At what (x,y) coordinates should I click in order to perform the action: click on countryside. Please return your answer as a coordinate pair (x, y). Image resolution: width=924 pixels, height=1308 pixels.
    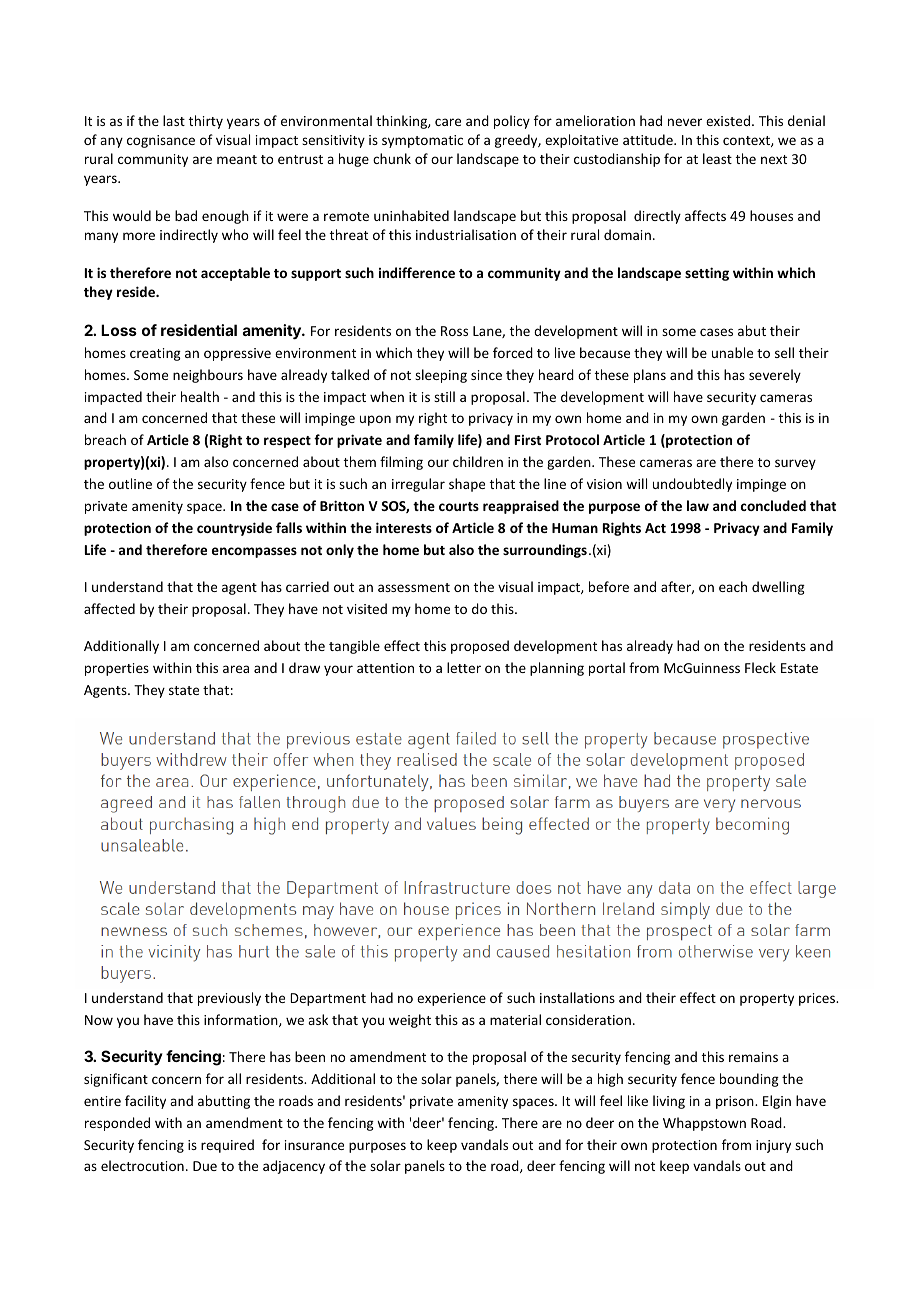
    Looking at the image, I should click on (234, 529).
